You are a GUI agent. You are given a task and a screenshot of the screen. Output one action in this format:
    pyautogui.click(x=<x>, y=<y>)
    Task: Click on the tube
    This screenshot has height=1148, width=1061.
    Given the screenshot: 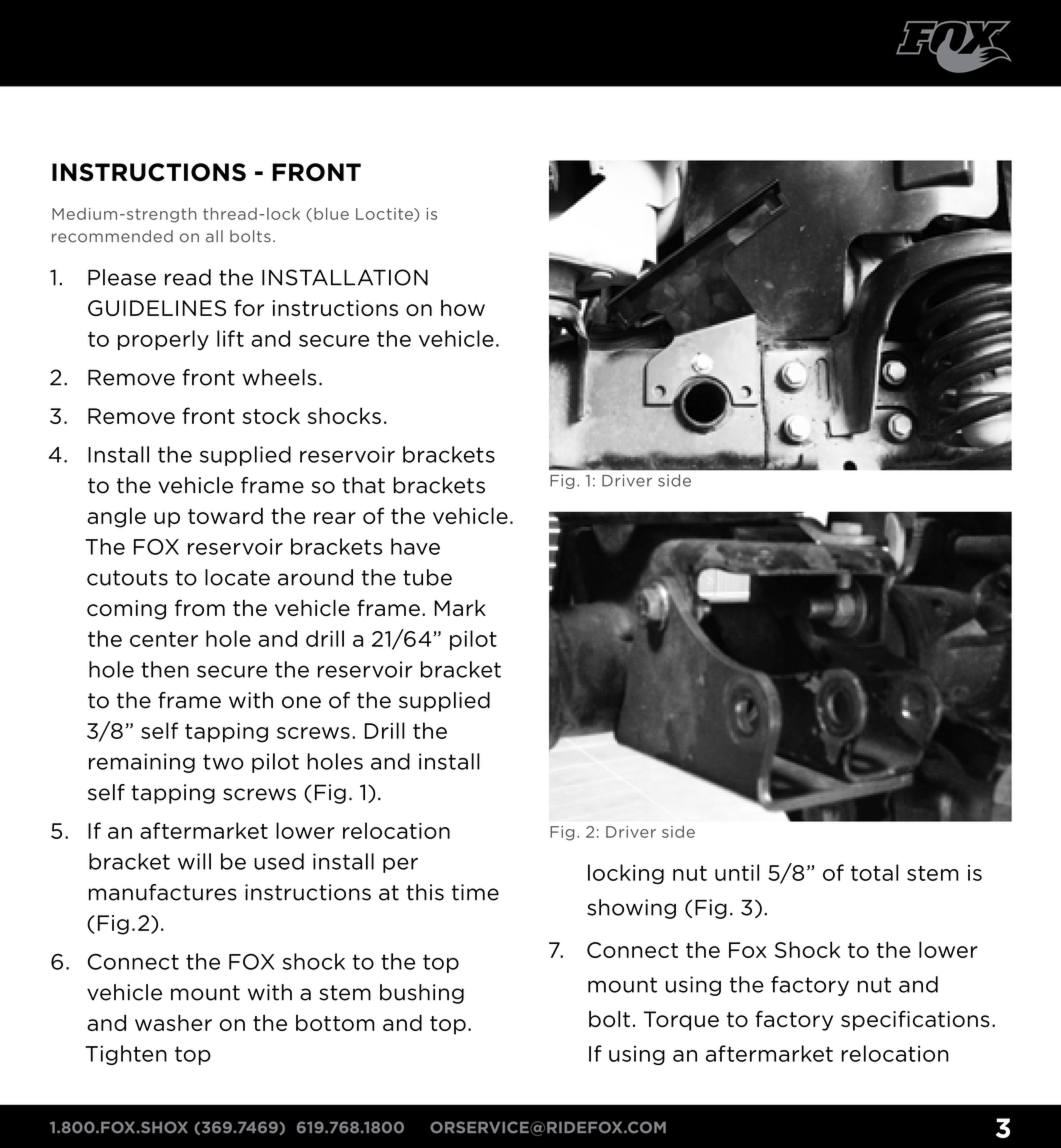 What is the action you would take?
    pyautogui.click(x=427, y=577)
